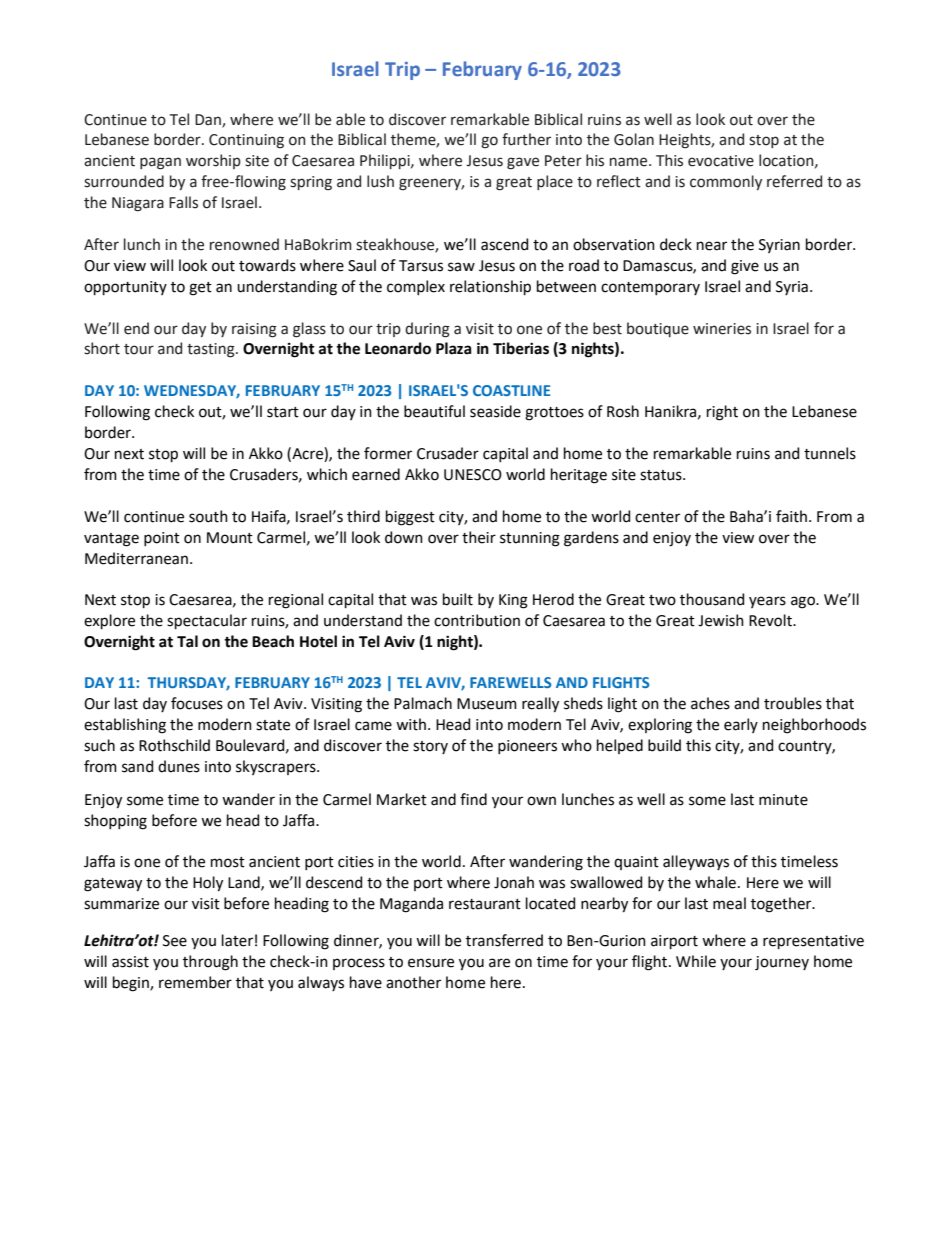 The width and height of the screenshot is (952, 1233). I want to click on focuses, so click(197, 703).
